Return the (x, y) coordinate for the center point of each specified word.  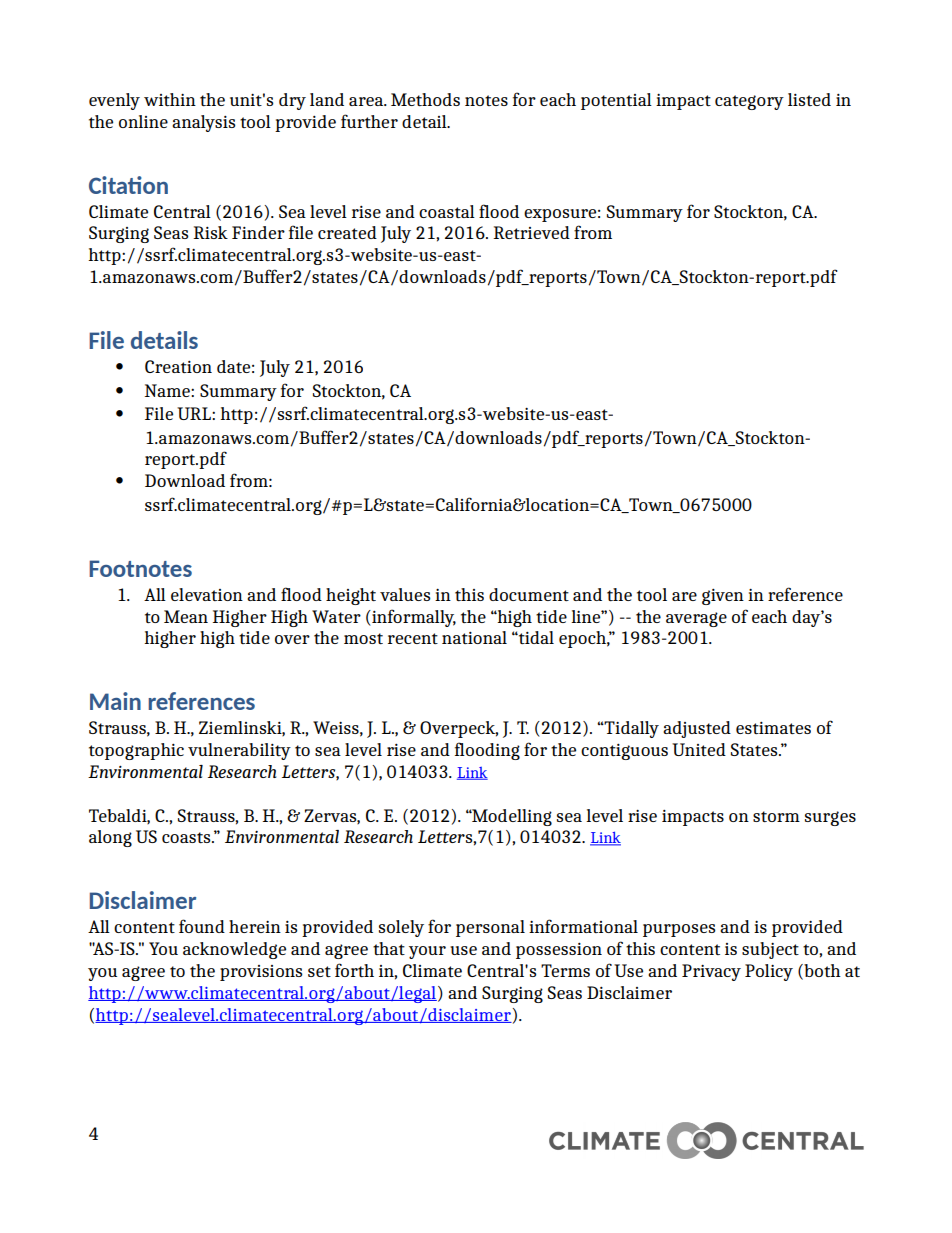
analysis (203, 123)
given (723, 597)
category (749, 102)
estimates (773, 728)
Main (115, 701)
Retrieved (531, 232)
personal (490, 928)
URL (195, 413)
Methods (425, 99)
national (474, 637)
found (202, 926)
